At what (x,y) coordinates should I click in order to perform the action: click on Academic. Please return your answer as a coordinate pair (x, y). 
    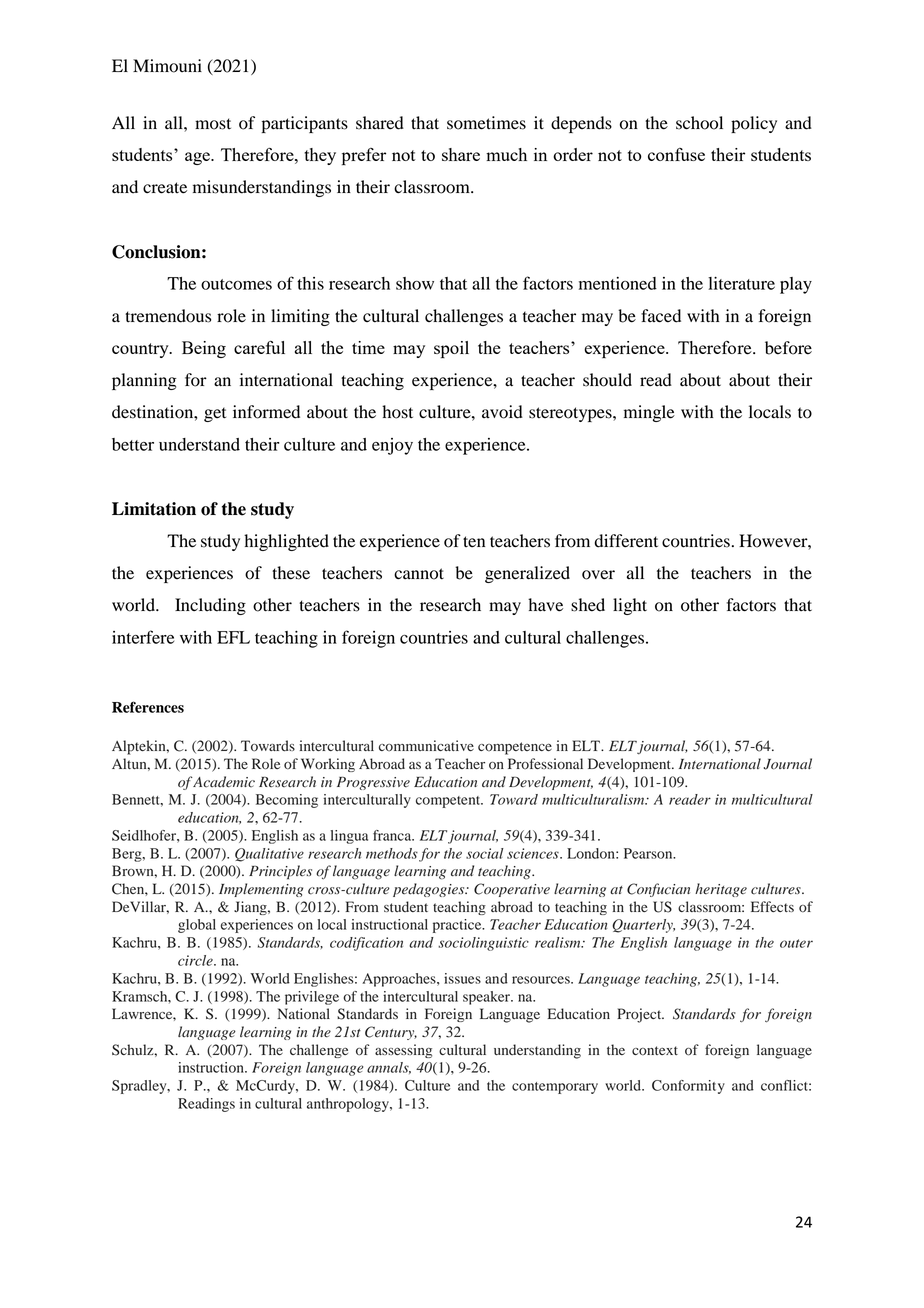
    Looking at the image, I should click on (223, 782).
